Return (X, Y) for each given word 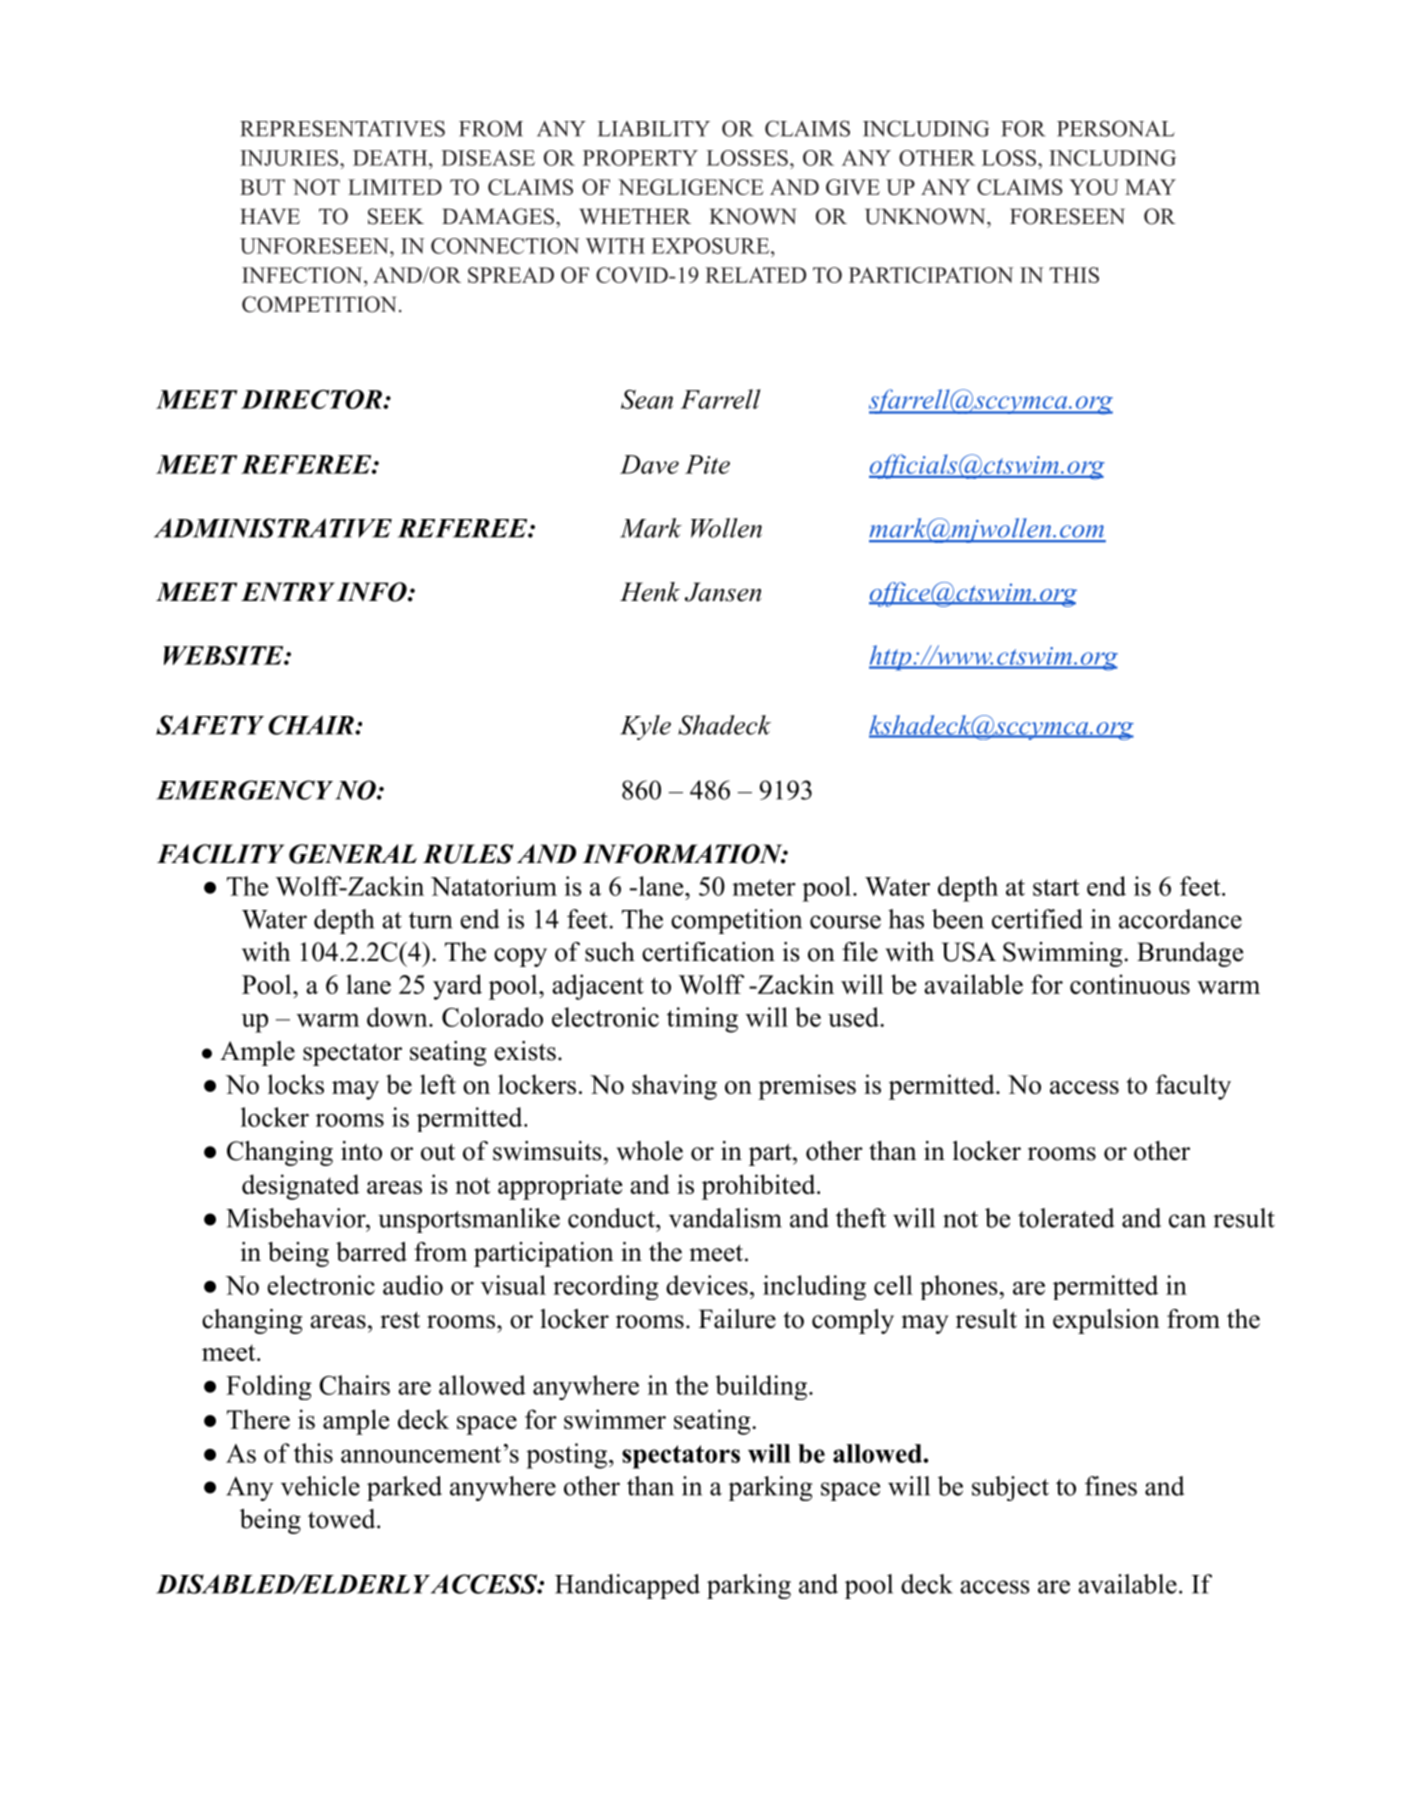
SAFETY (210, 725)
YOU (1094, 187)
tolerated (1066, 1218)
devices (707, 1285)
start (1056, 887)
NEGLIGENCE (691, 187)
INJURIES (289, 158)
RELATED (755, 275)
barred (371, 1252)
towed (343, 1519)
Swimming (1064, 954)
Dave (649, 464)
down (398, 1017)
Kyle (645, 727)
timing (702, 1020)
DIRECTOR (312, 399)
